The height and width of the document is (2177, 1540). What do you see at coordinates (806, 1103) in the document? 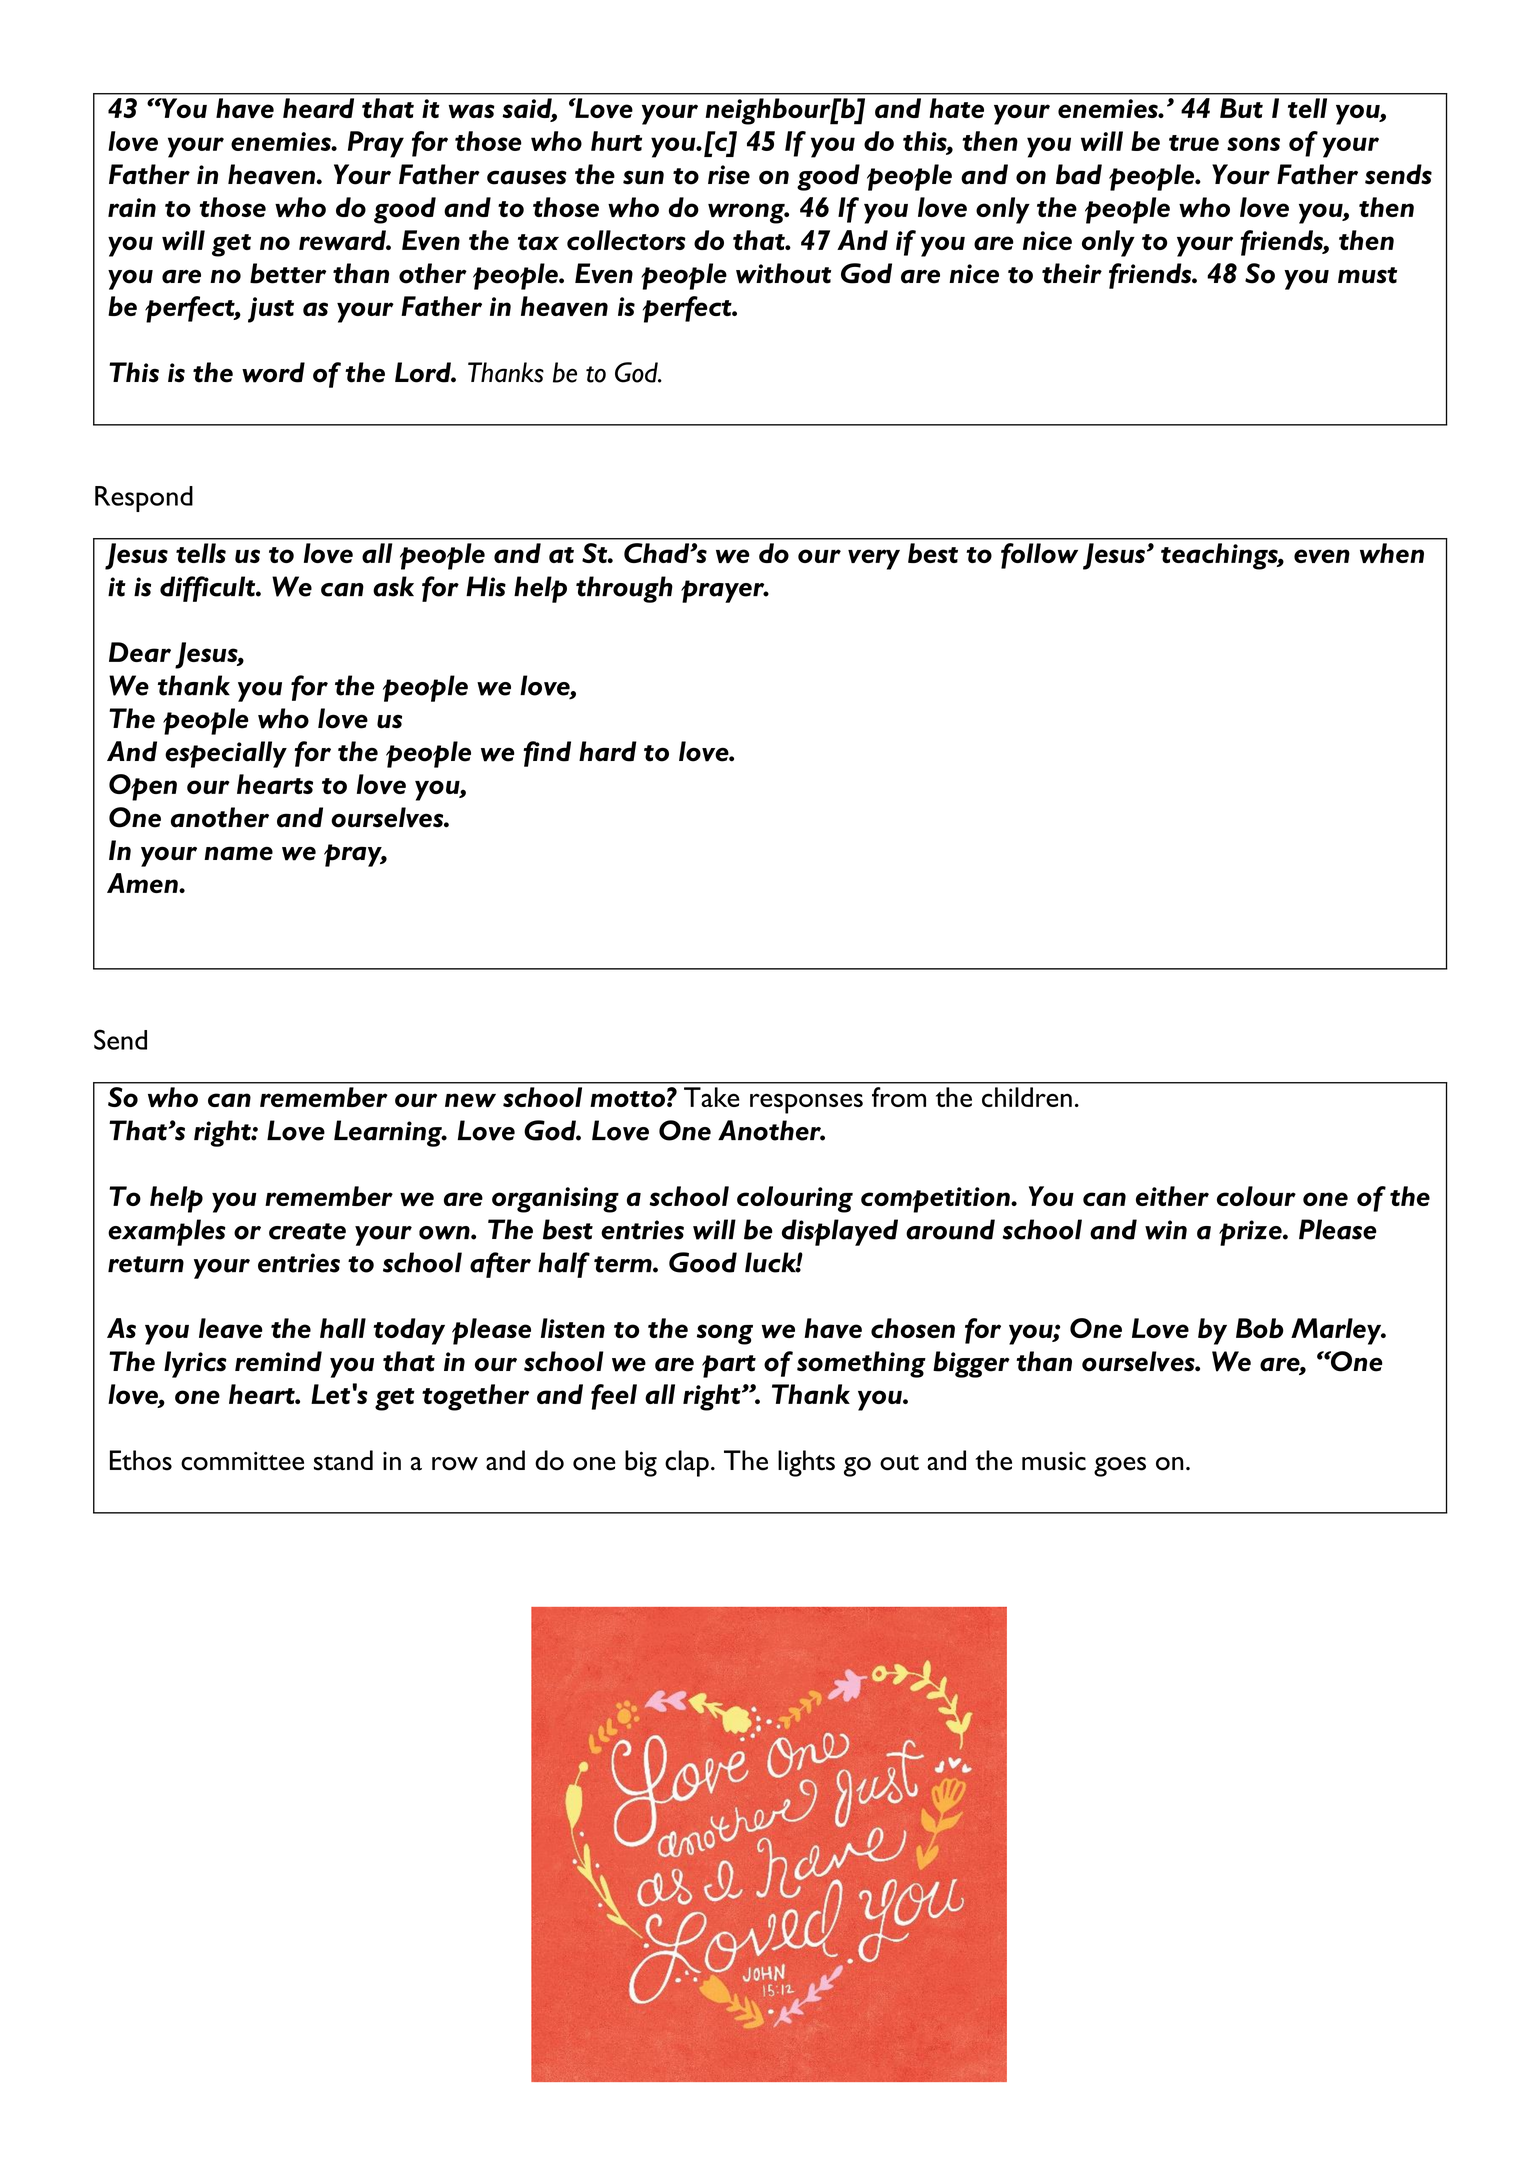
I see `responses` at bounding box center [806, 1103].
